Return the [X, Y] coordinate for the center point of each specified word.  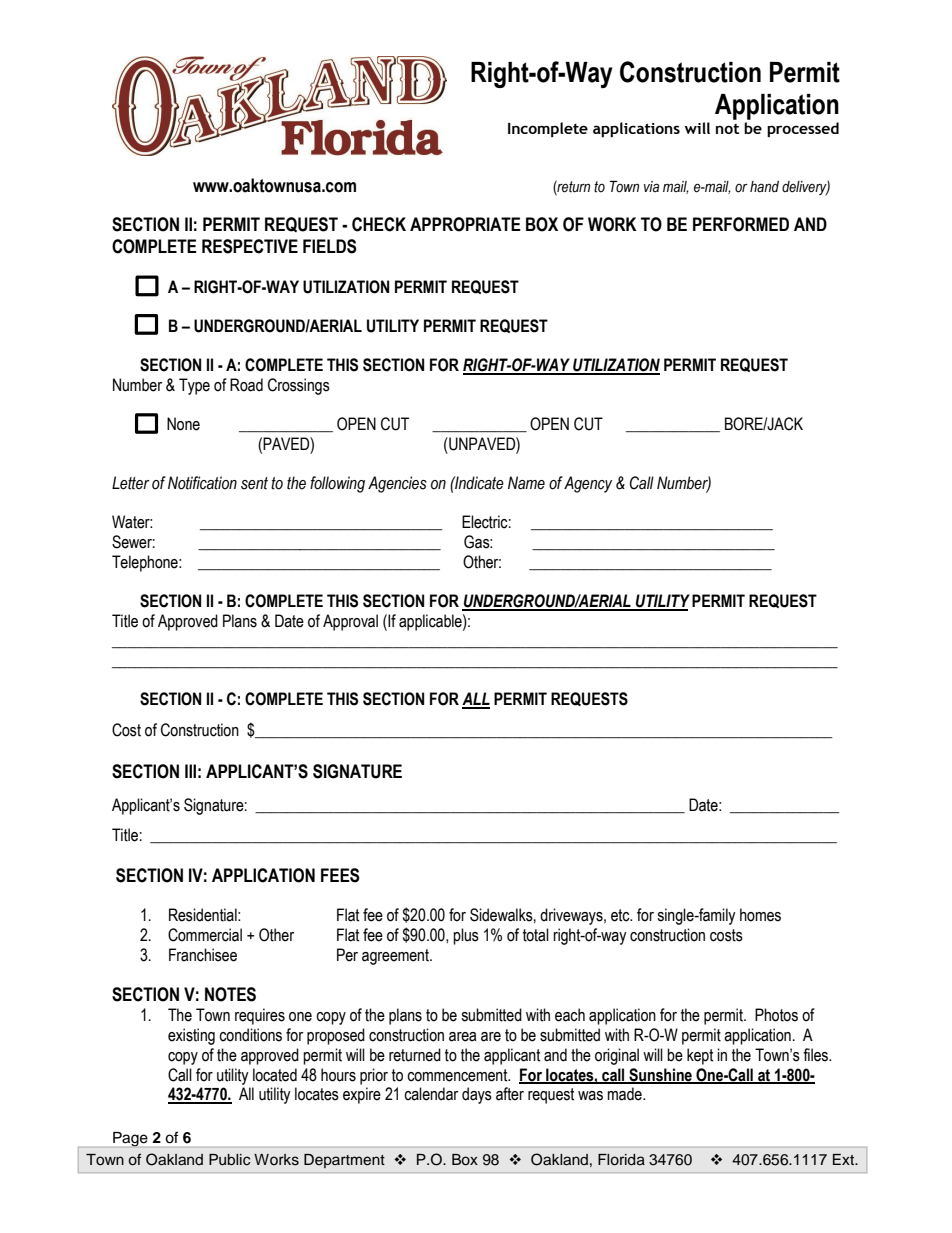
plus [466, 936]
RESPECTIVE [250, 246]
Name [526, 483]
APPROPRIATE [465, 224]
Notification [202, 483]
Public [229, 1160]
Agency [588, 484]
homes [760, 915]
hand [764, 187]
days [477, 1095]
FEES [340, 875]
